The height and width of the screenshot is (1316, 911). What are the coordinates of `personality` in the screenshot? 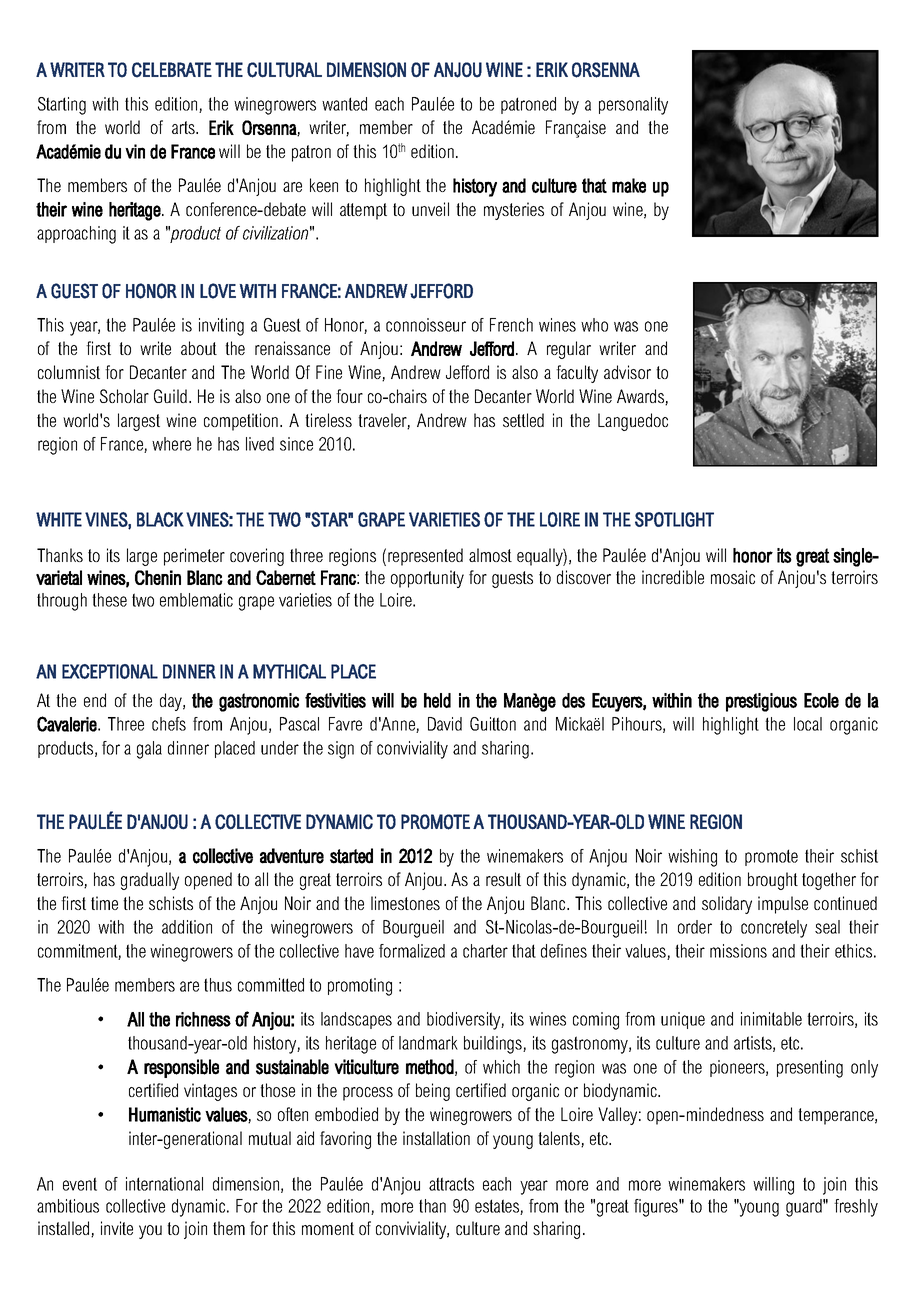 It's located at (633, 106).
